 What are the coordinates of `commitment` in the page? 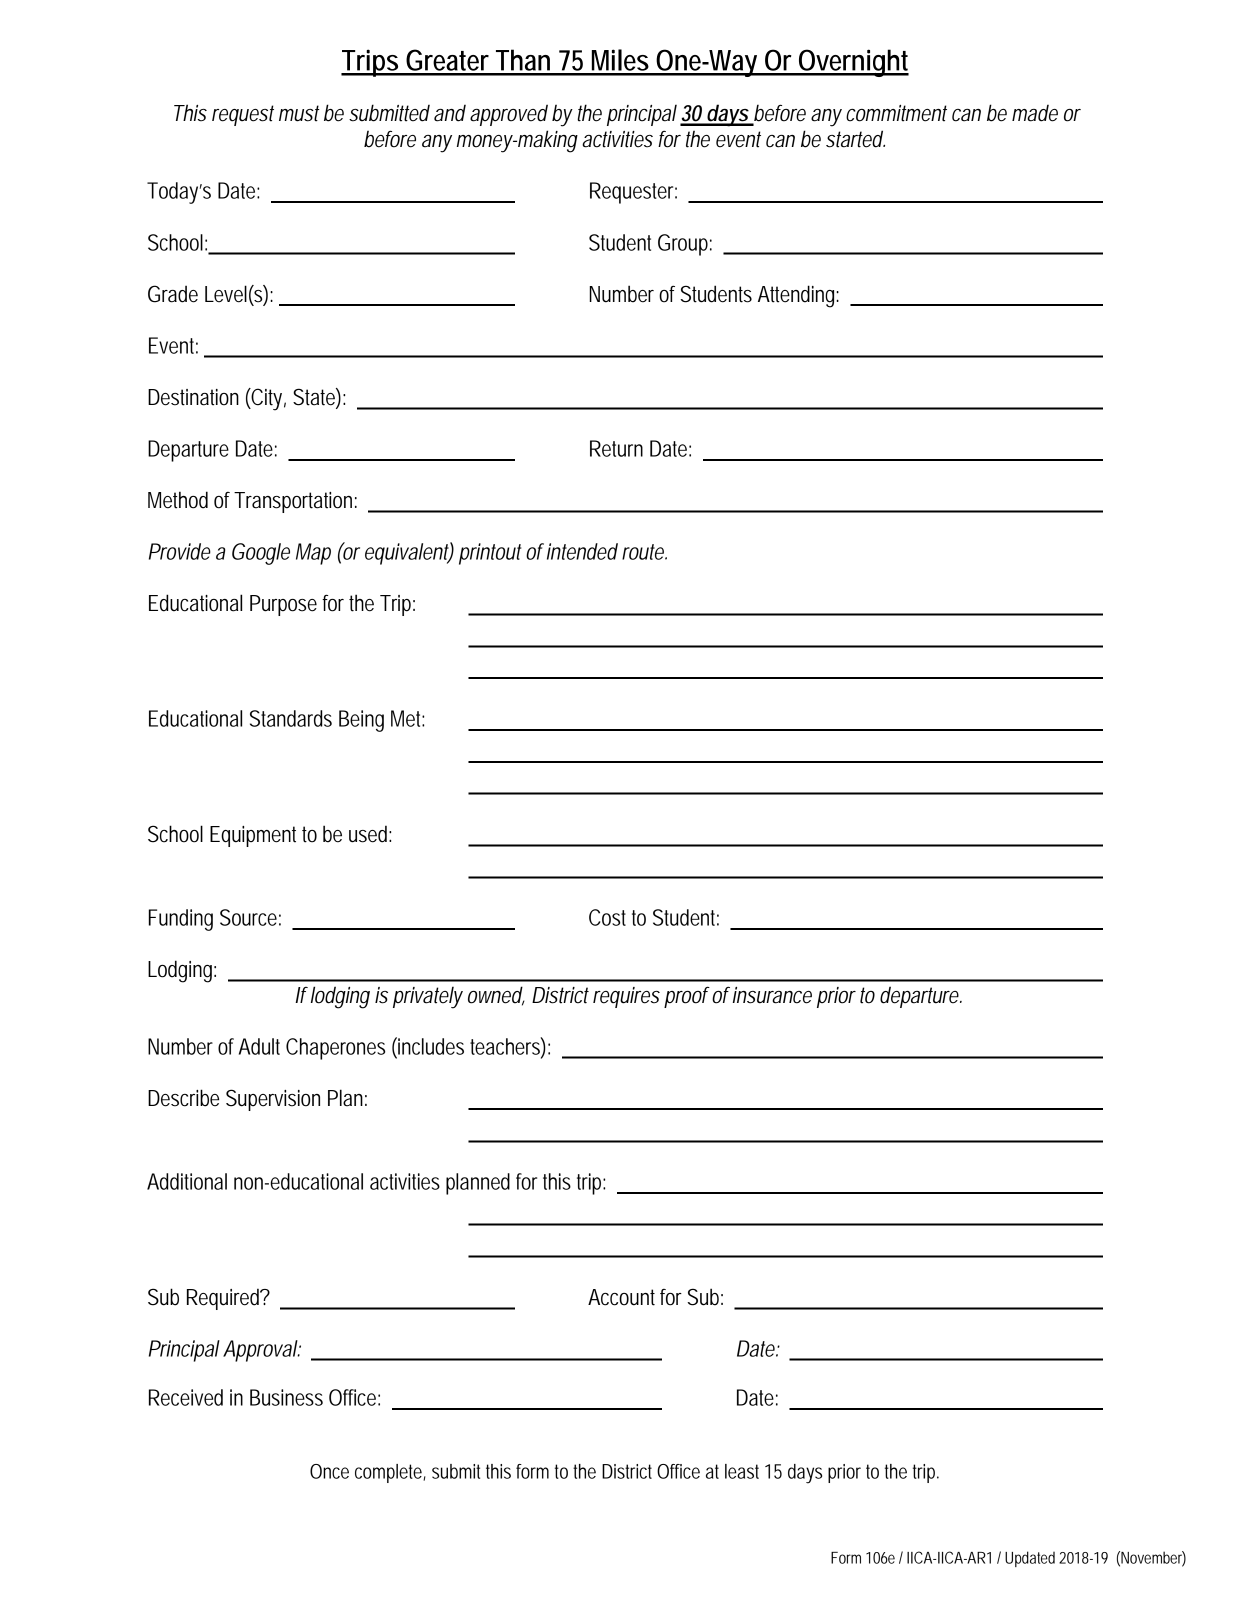 It's located at (896, 113).
